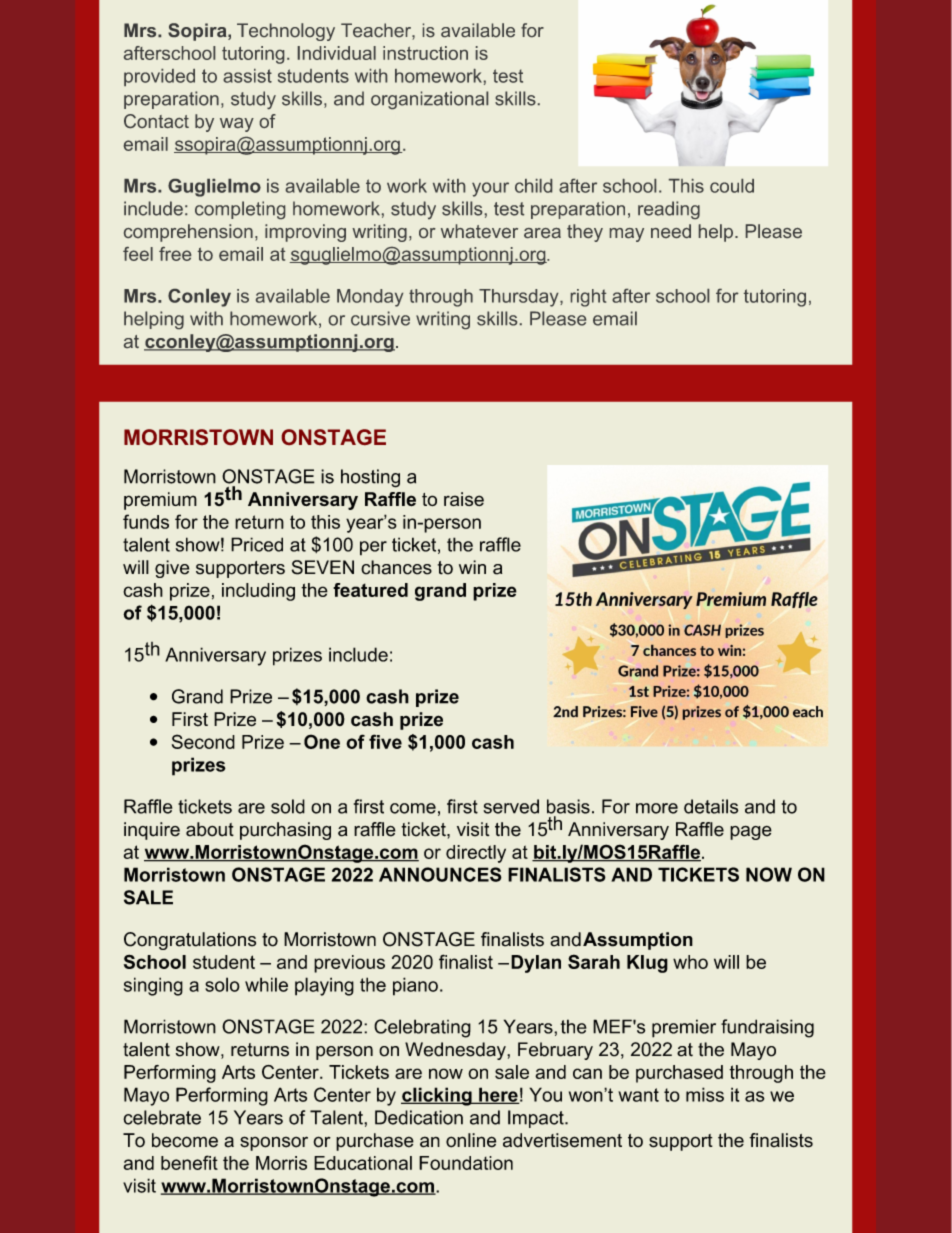 The image size is (952, 1233). What do you see at coordinates (711, 806) in the page?
I see `details` at bounding box center [711, 806].
